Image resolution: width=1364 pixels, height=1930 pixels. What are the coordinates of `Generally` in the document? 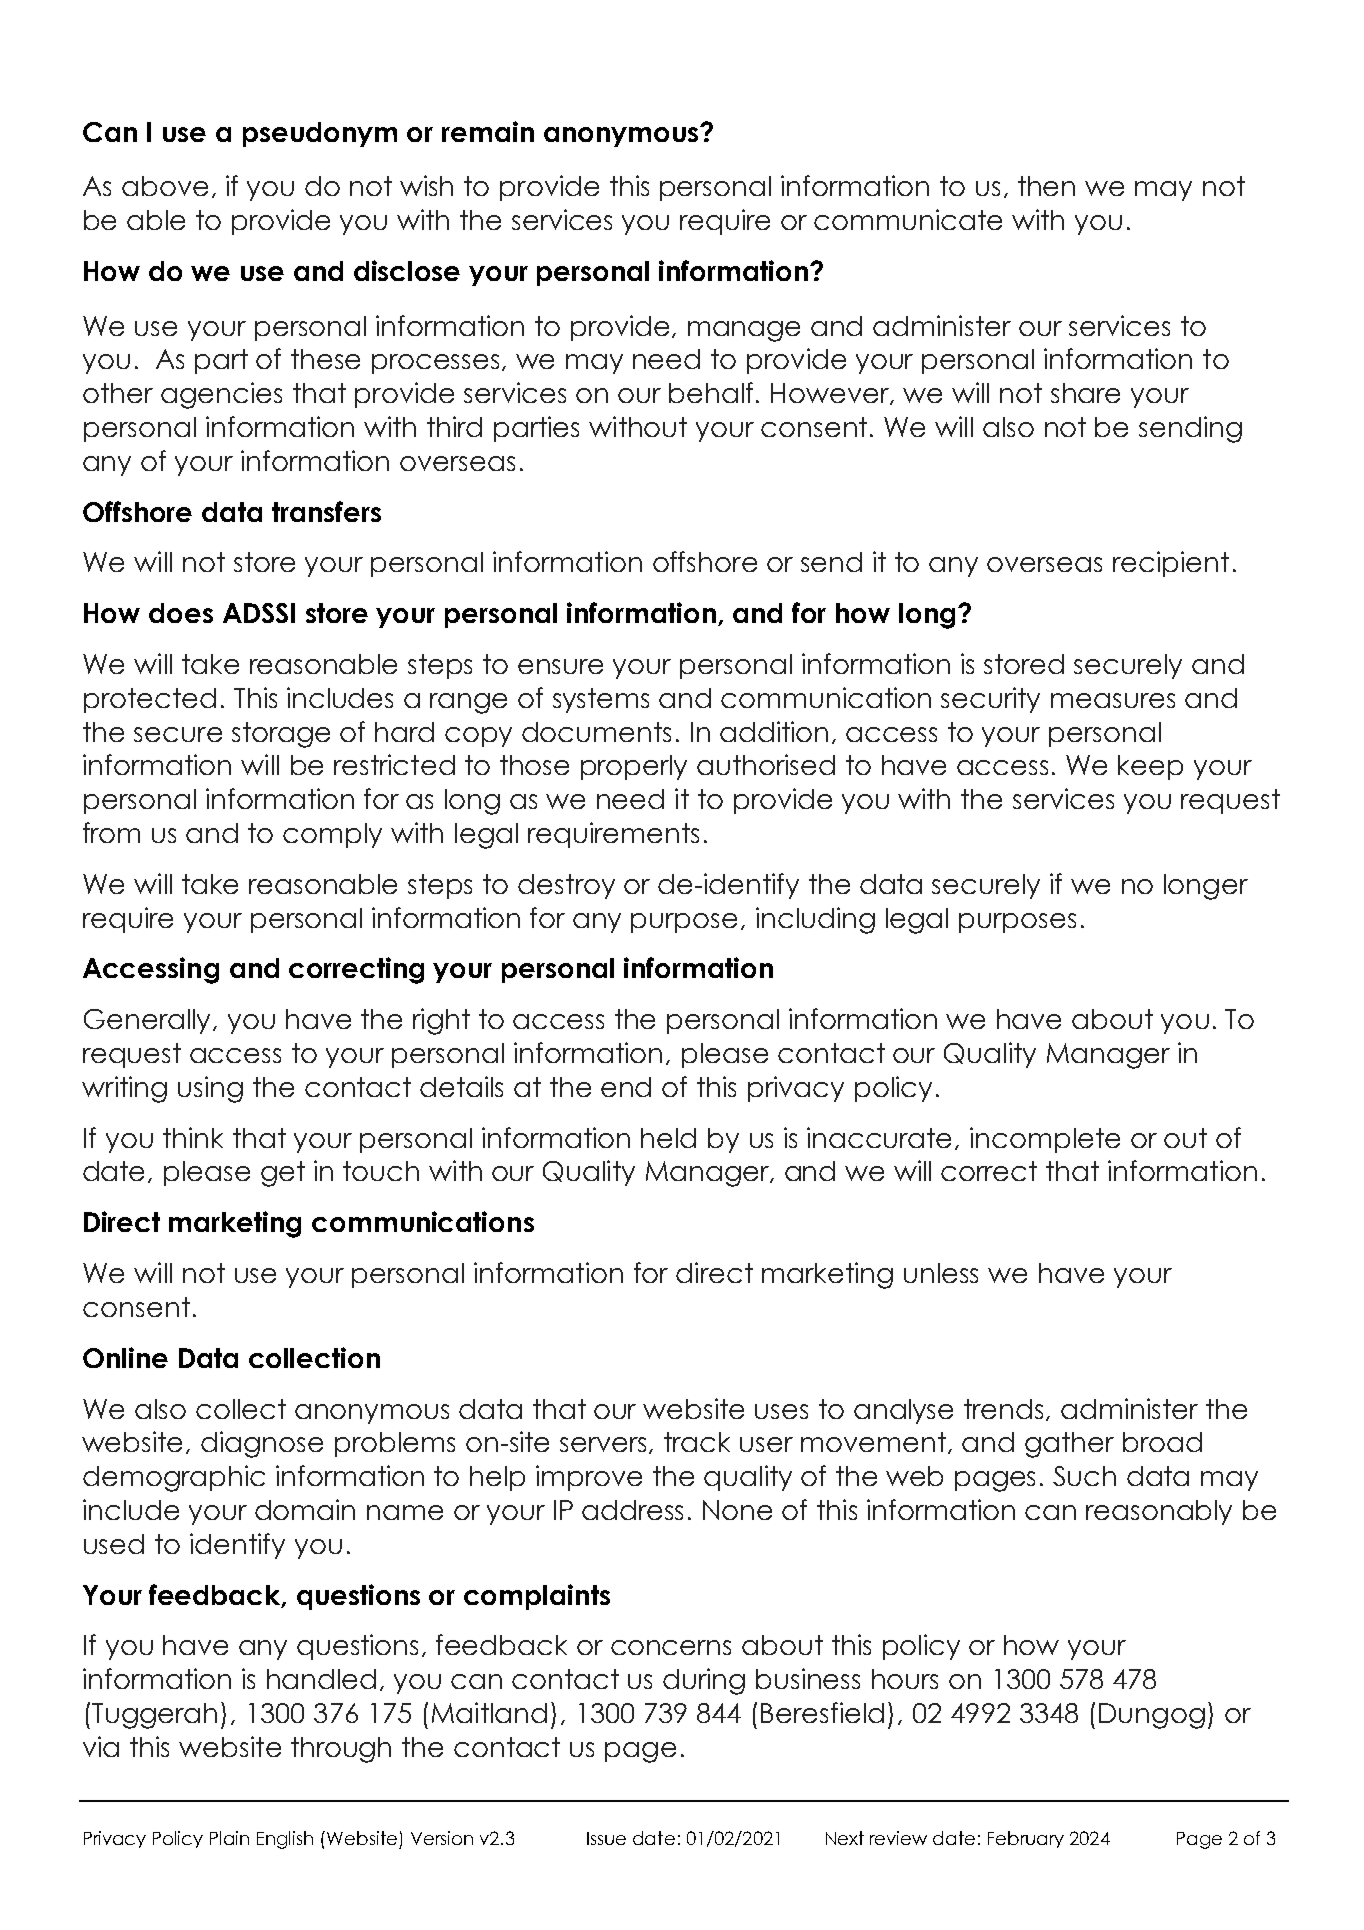 It's located at (149, 1021).
